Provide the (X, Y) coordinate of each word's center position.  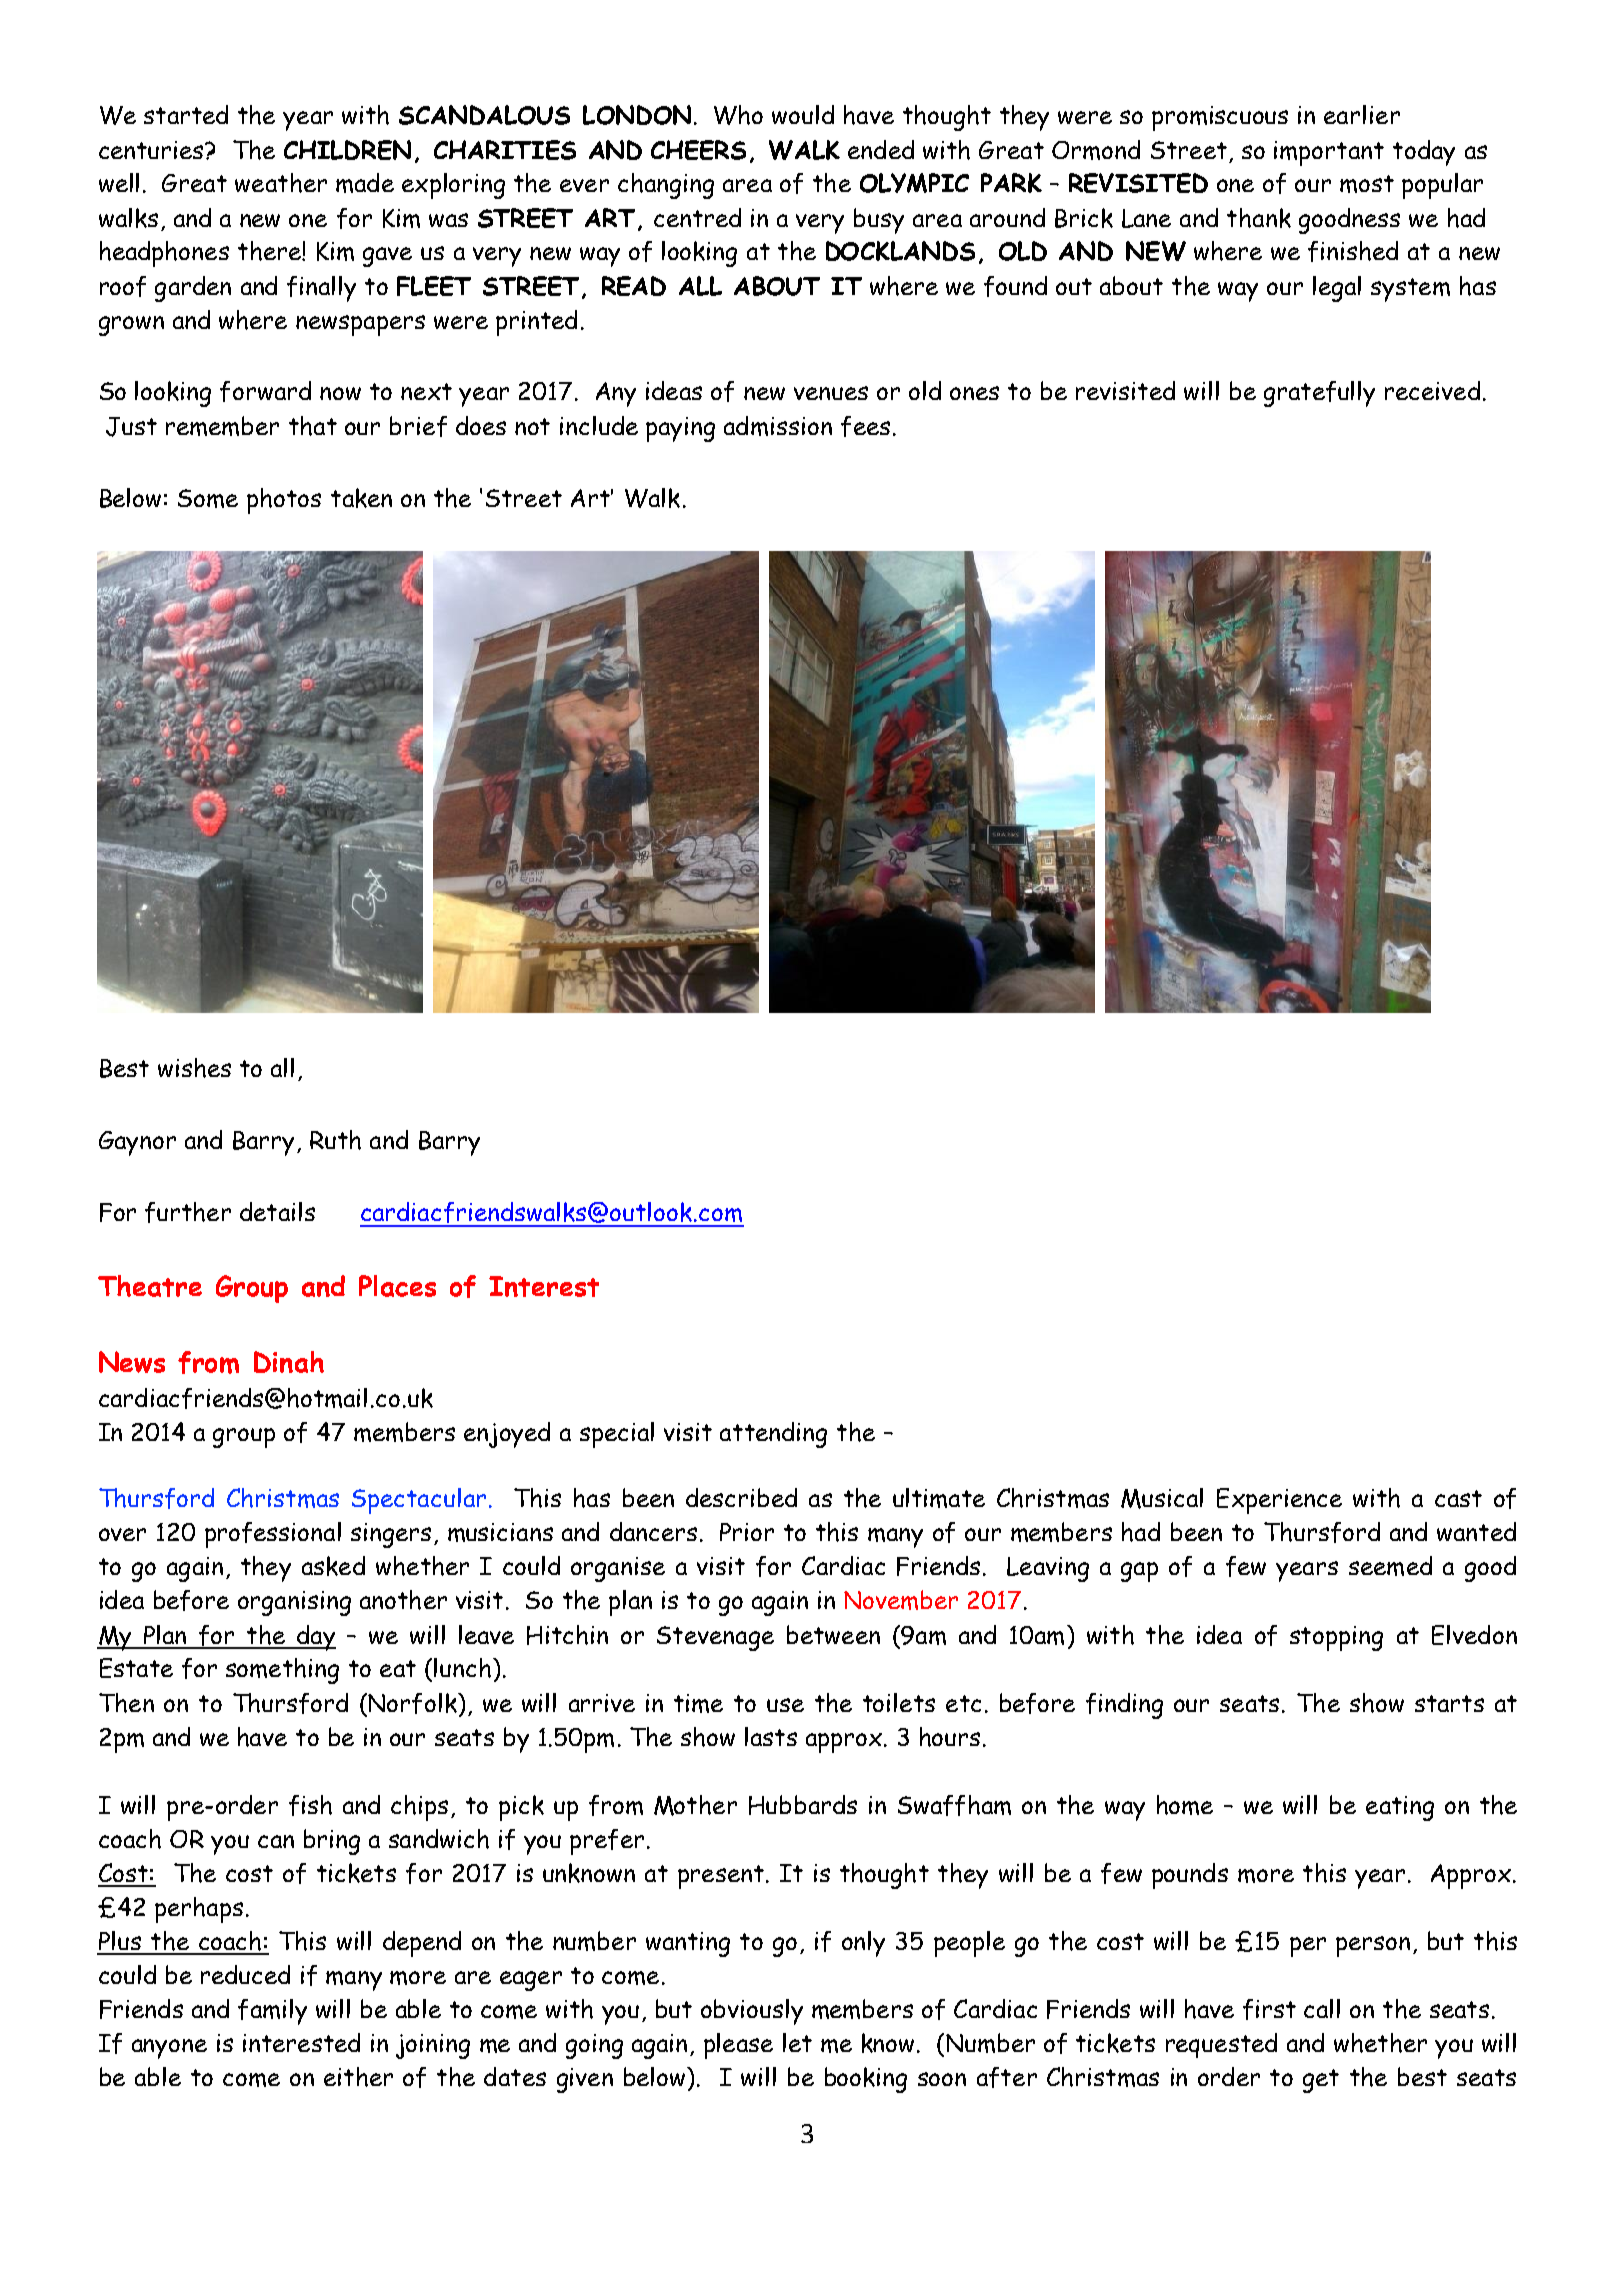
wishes (194, 1068)
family (272, 2012)
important (1329, 153)
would (803, 114)
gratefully (1319, 394)
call (1322, 2008)
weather (281, 183)
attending (773, 1435)
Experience (1279, 1501)
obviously (752, 2012)
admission (778, 426)
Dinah (289, 1362)
